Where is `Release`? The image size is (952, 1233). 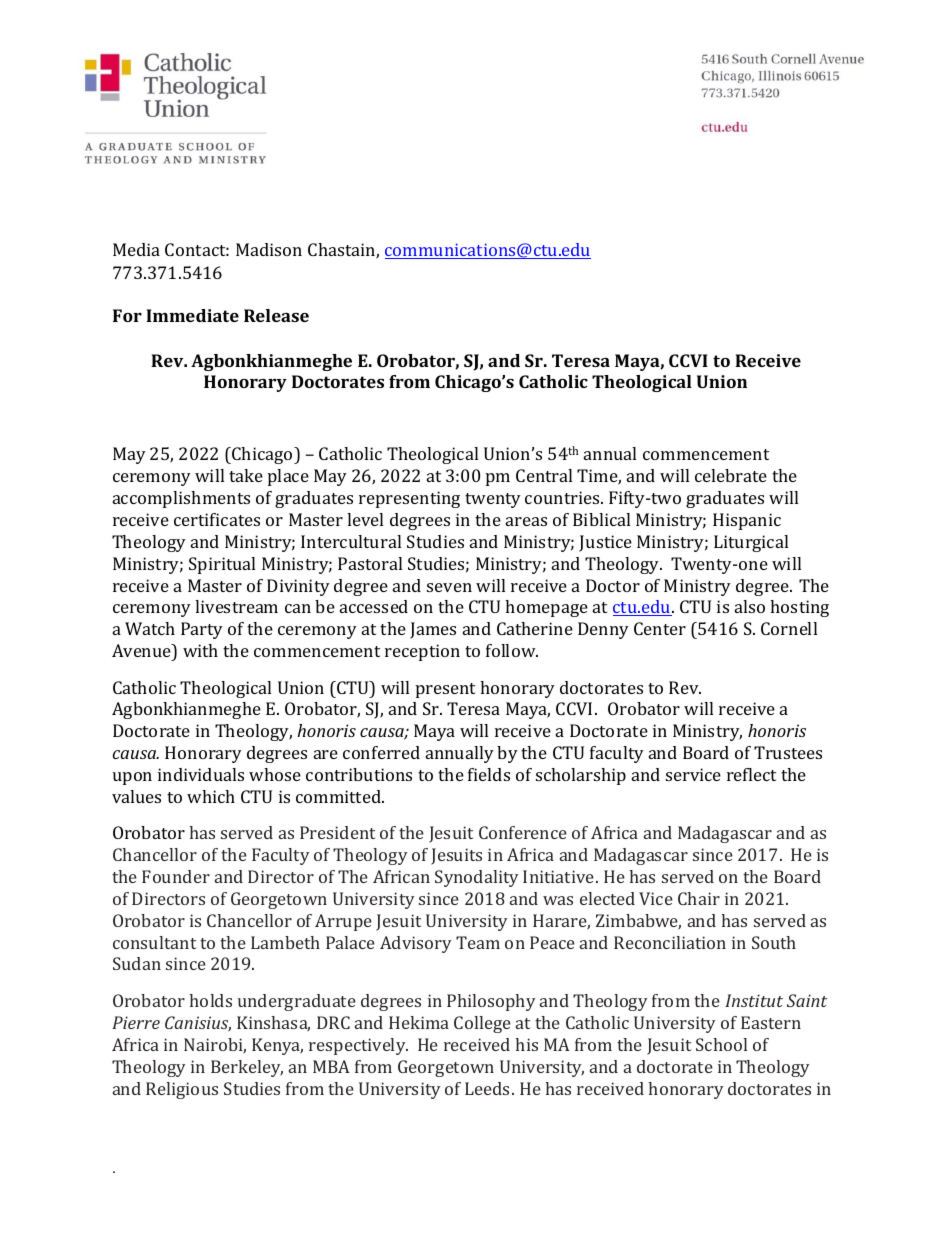 Release is located at coordinates (276, 315).
